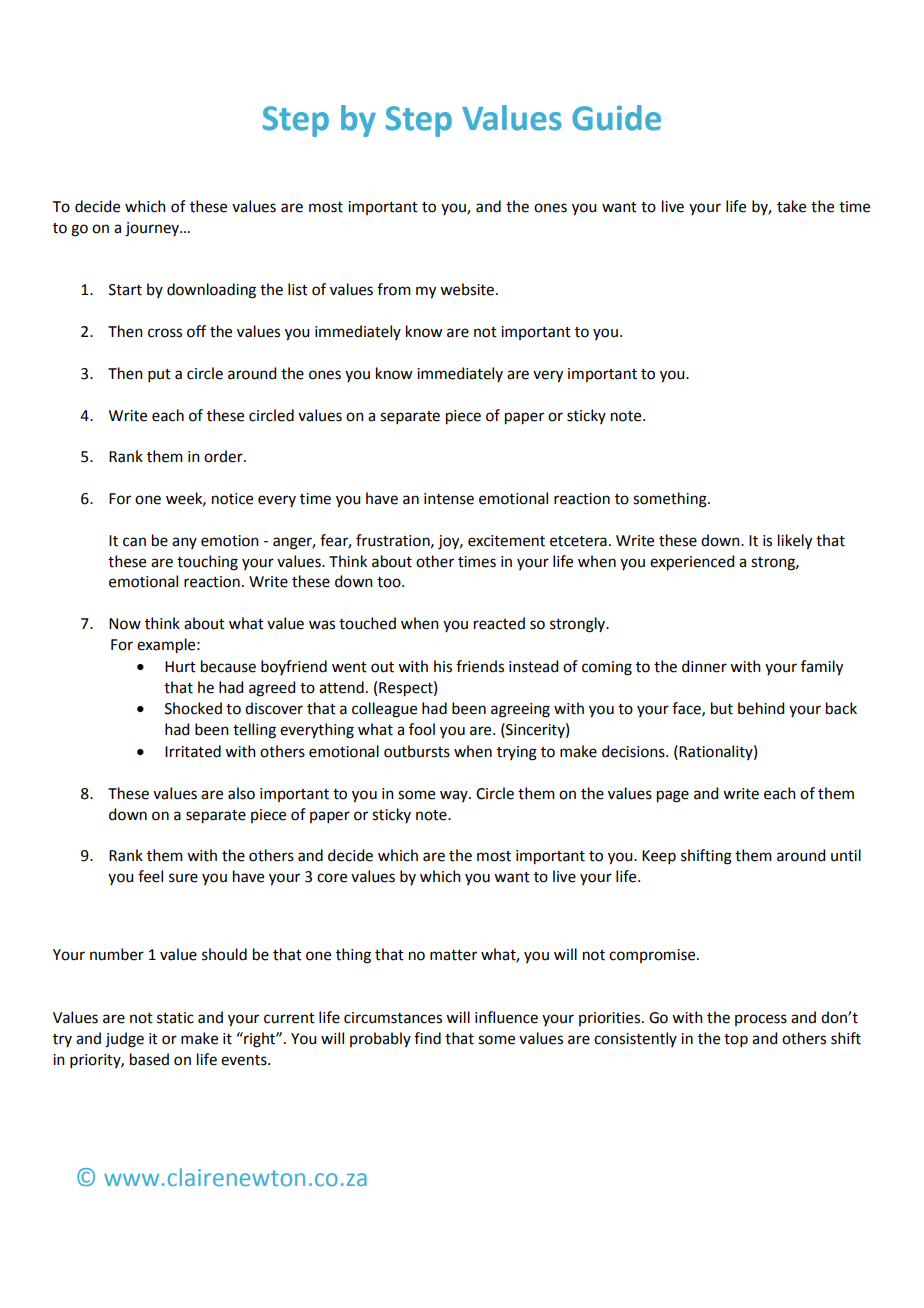 Image resolution: width=924 pixels, height=1308 pixels. I want to click on take, so click(791, 206).
